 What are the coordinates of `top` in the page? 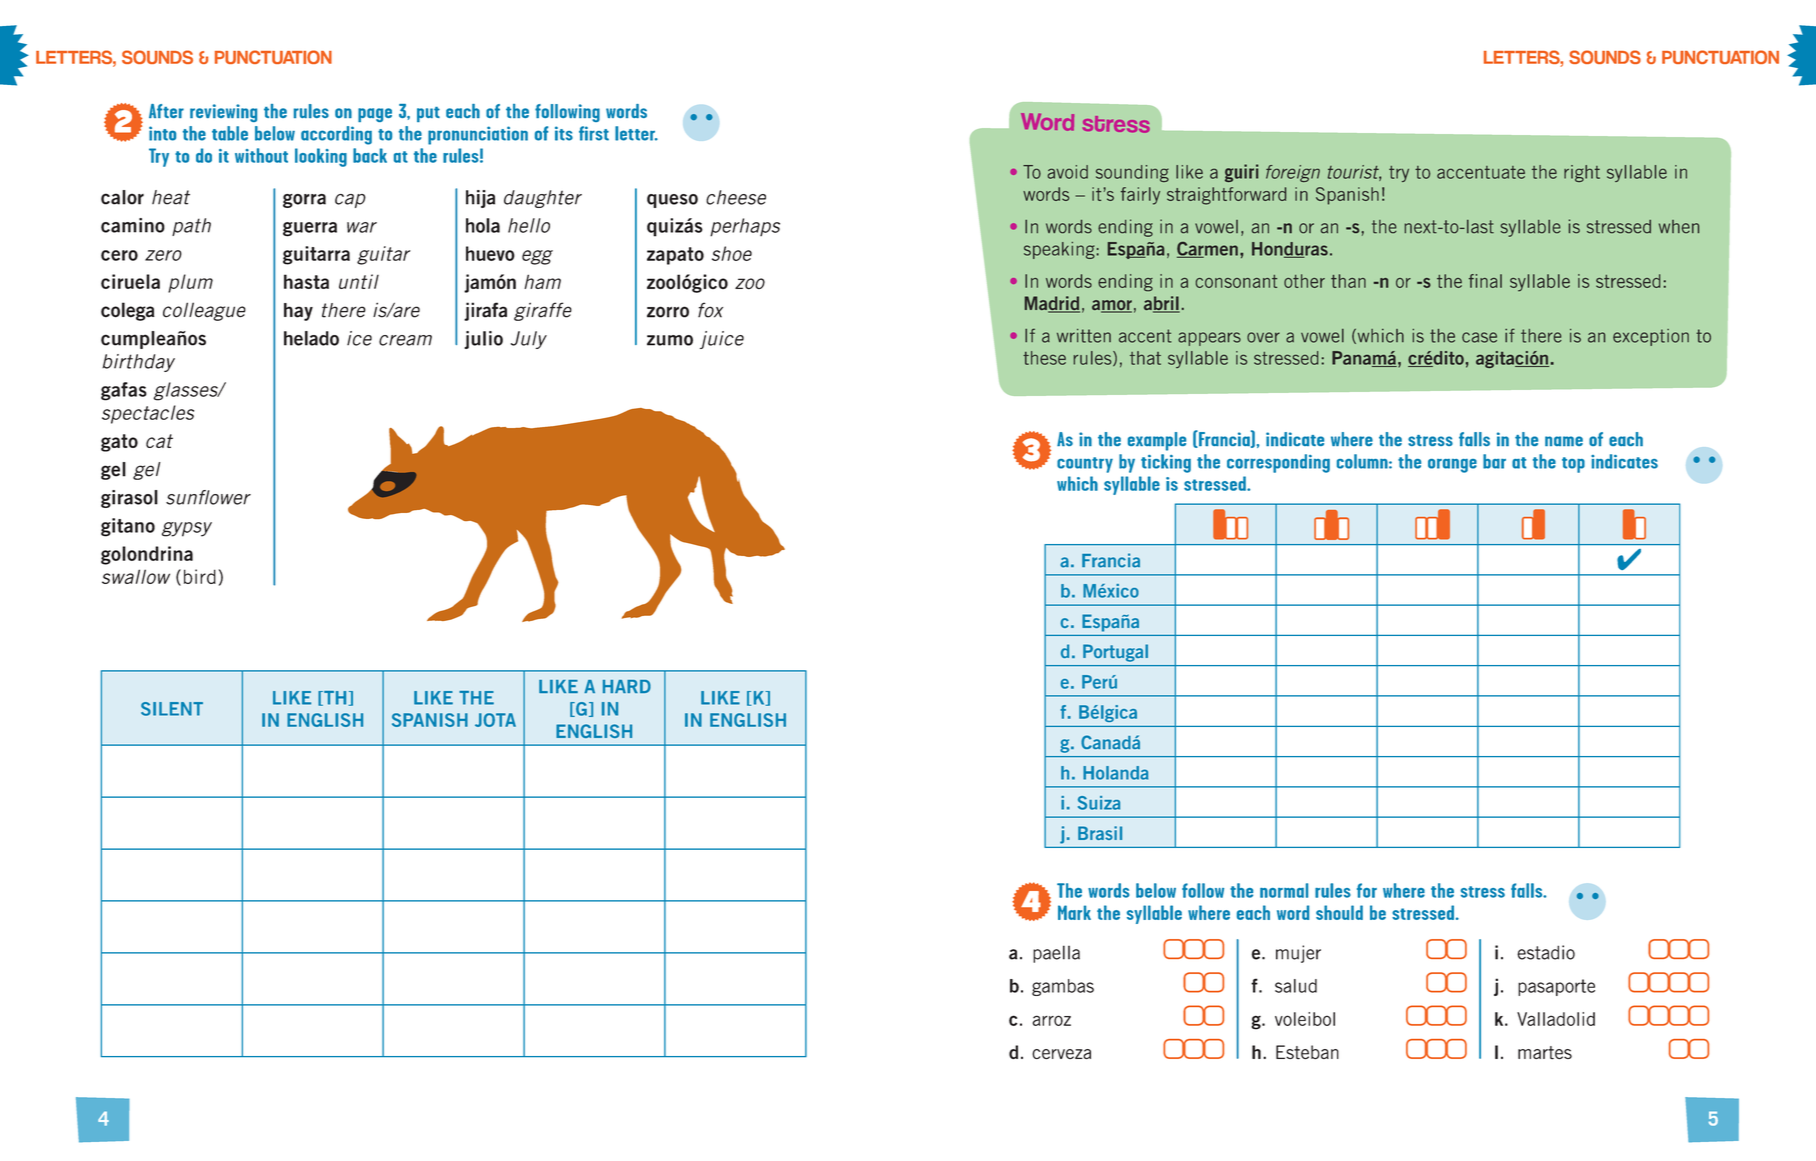 It's located at (1573, 465).
